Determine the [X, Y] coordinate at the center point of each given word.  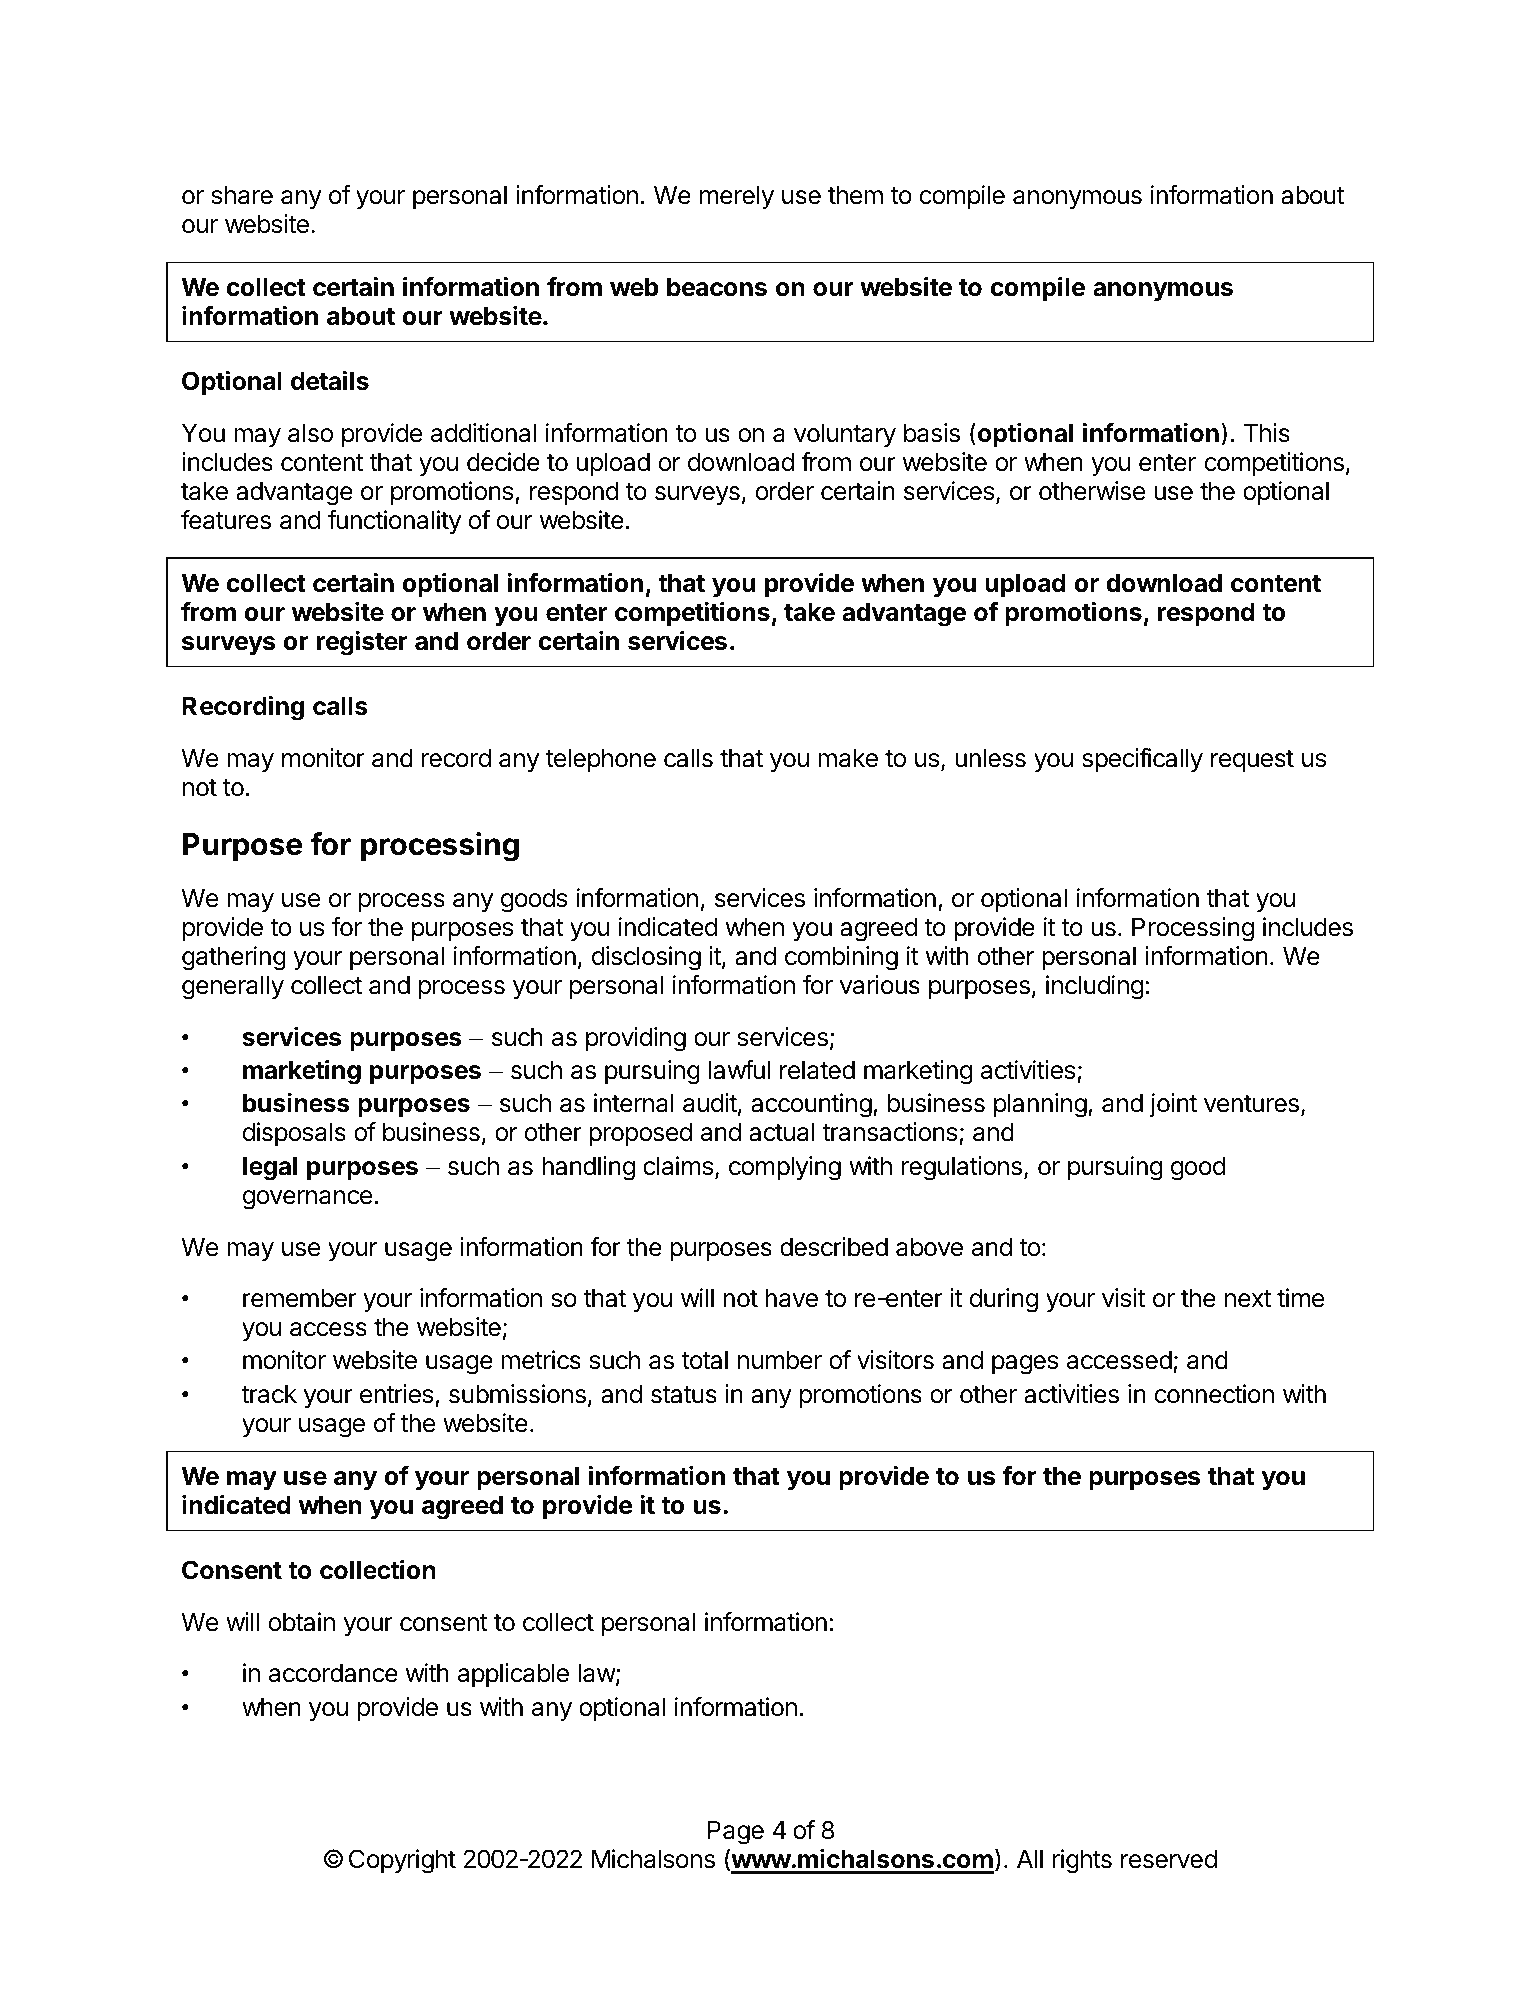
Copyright [402, 1861]
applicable [513, 1675]
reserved [1169, 1859]
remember [300, 1298]
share [242, 195]
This [1267, 433]
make [848, 758]
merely [737, 197]
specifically [1142, 760]
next [1248, 1299]
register [362, 643]
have [791, 1298]
